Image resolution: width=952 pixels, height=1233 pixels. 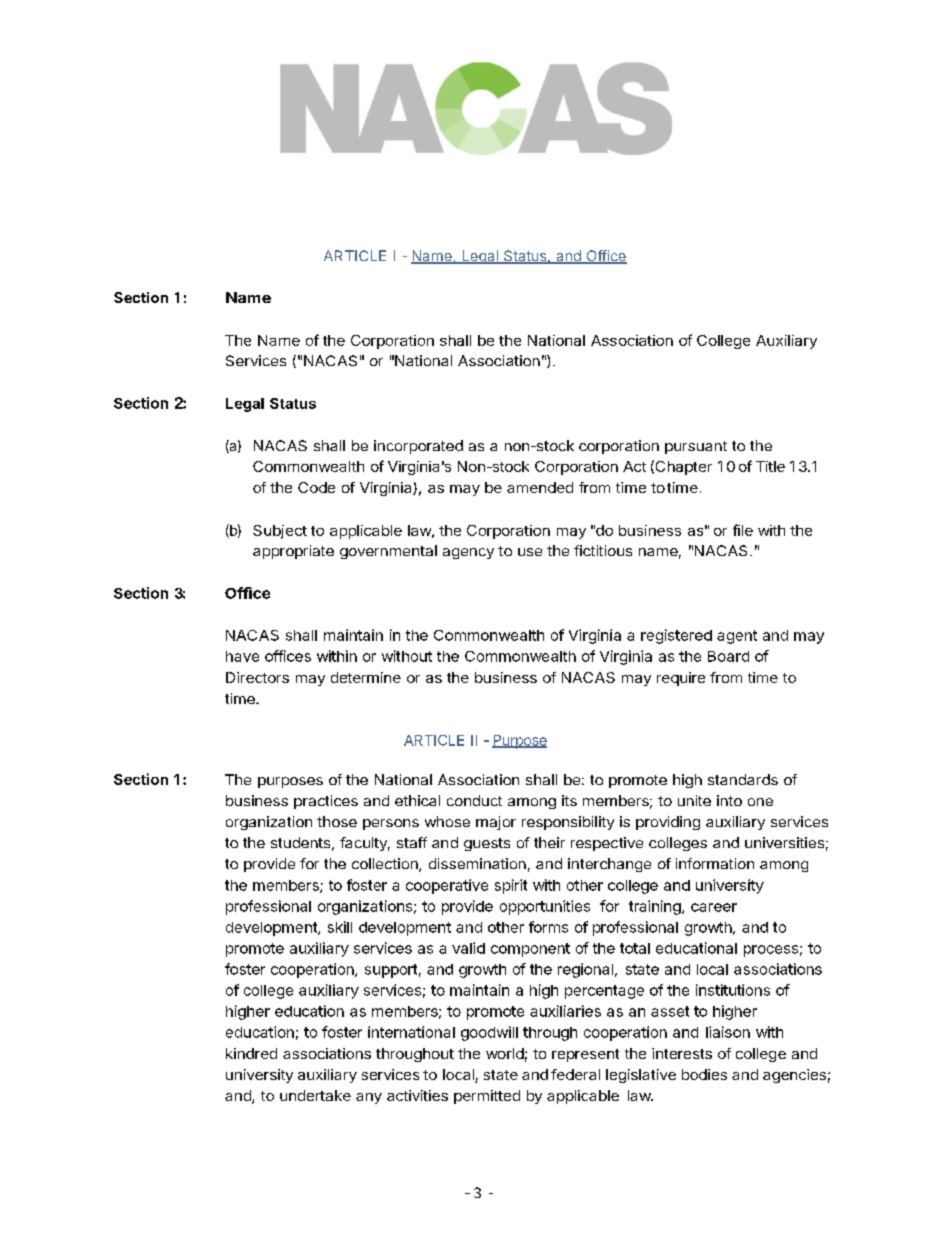 What do you see at coordinates (540, 487) in the document?
I see `amended` at bounding box center [540, 487].
